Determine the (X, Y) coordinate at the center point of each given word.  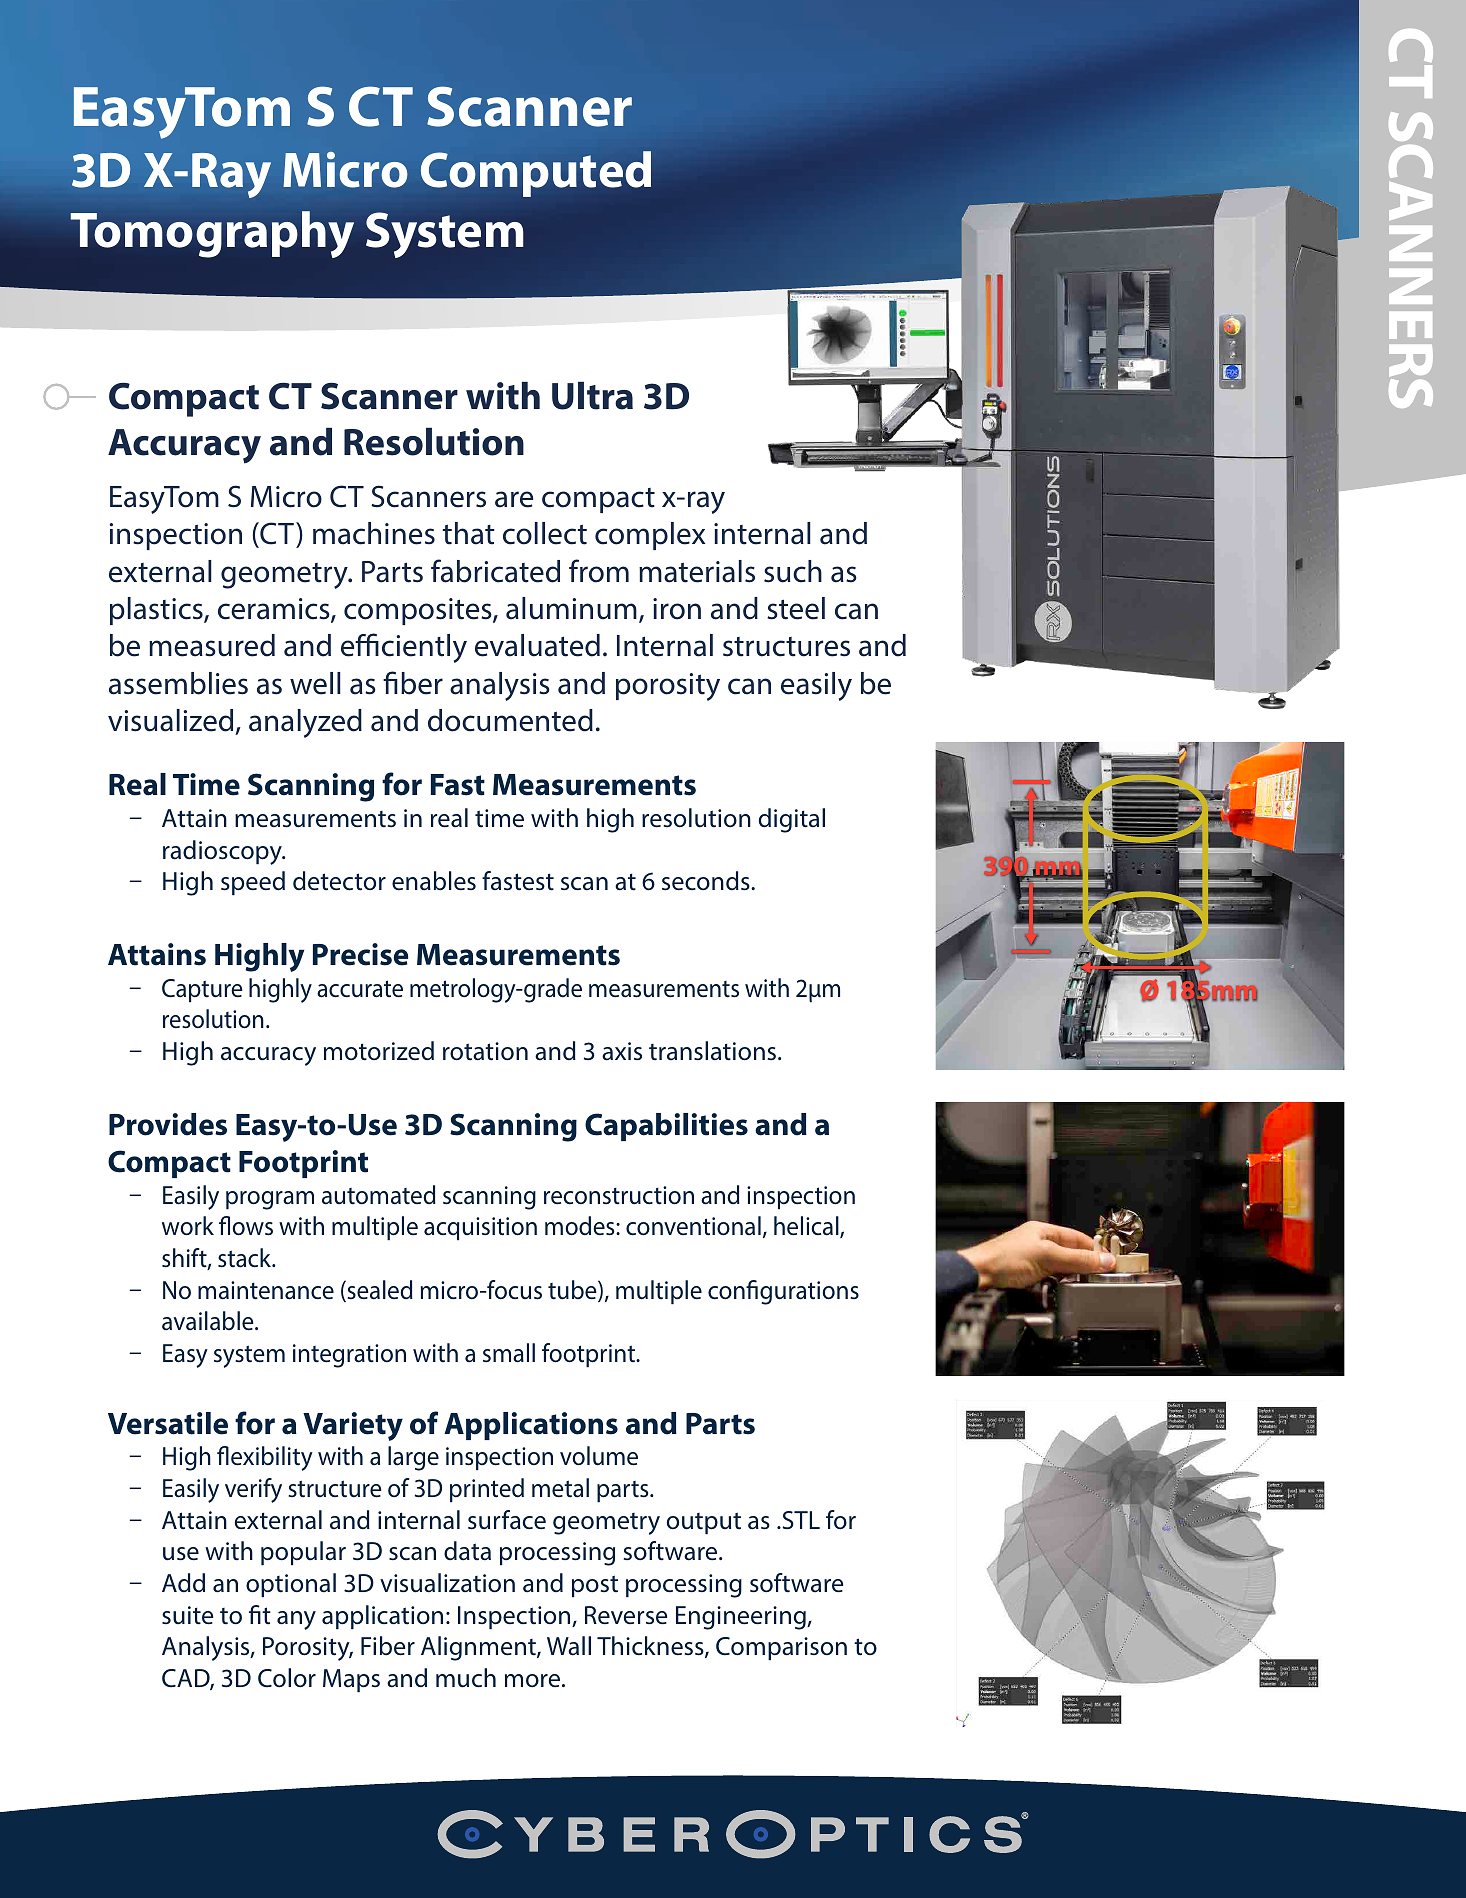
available (209, 1321)
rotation (485, 1051)
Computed (536, 174)
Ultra (592, 396)
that (469, 533)
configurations (783, 1292)
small (509, 1353)
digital (792, 820)
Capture (202, 990)
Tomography (212, 234)
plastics (157, 611)
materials (697, 571)
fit (260, 1615)
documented (510, 720)
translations (714, 1051)
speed (253, 883)
